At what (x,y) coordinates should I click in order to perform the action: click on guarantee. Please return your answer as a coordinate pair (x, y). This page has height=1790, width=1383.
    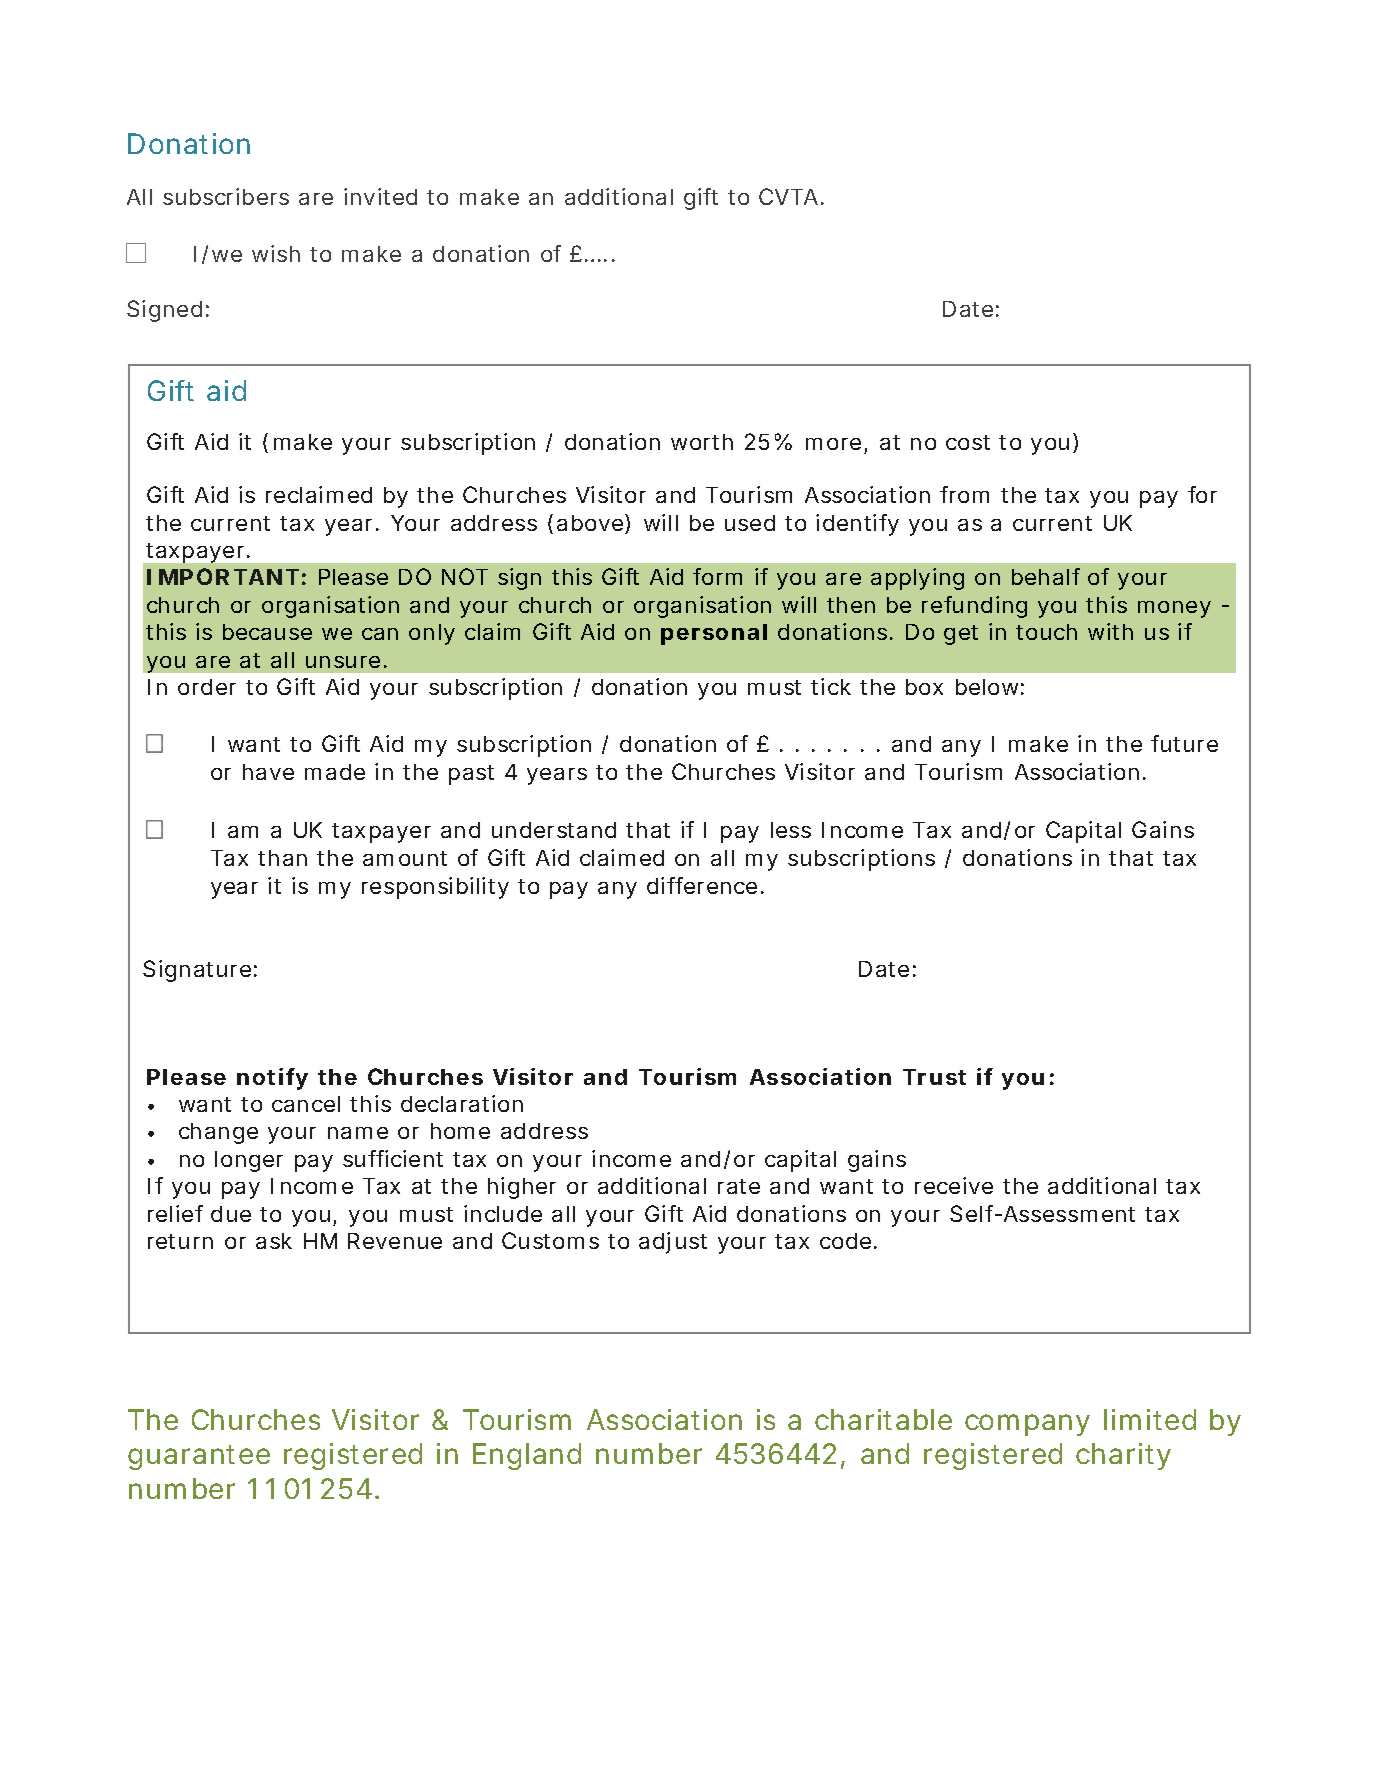
    Looking at the image, I should click on (199, 1457).
